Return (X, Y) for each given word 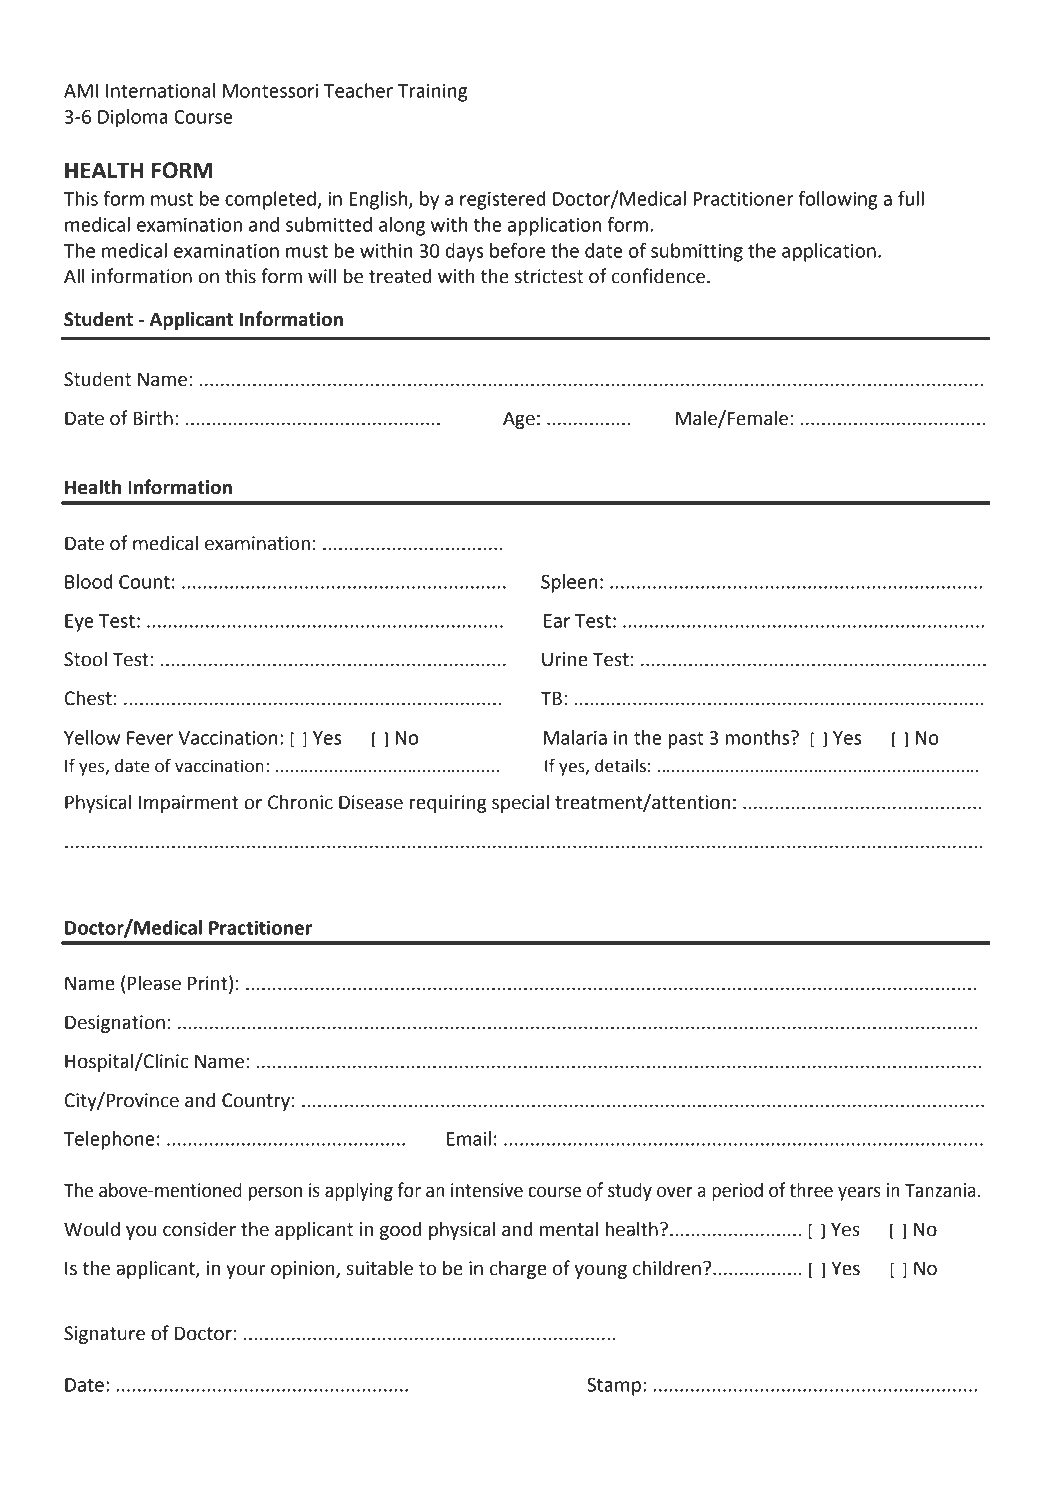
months (758, 737)
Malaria (575, 737)
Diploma (133, 118)
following (838, 200)
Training (432, 93)
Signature (104, 1335)
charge (518, 1269)
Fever (150, 738)
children (667, 1268)
